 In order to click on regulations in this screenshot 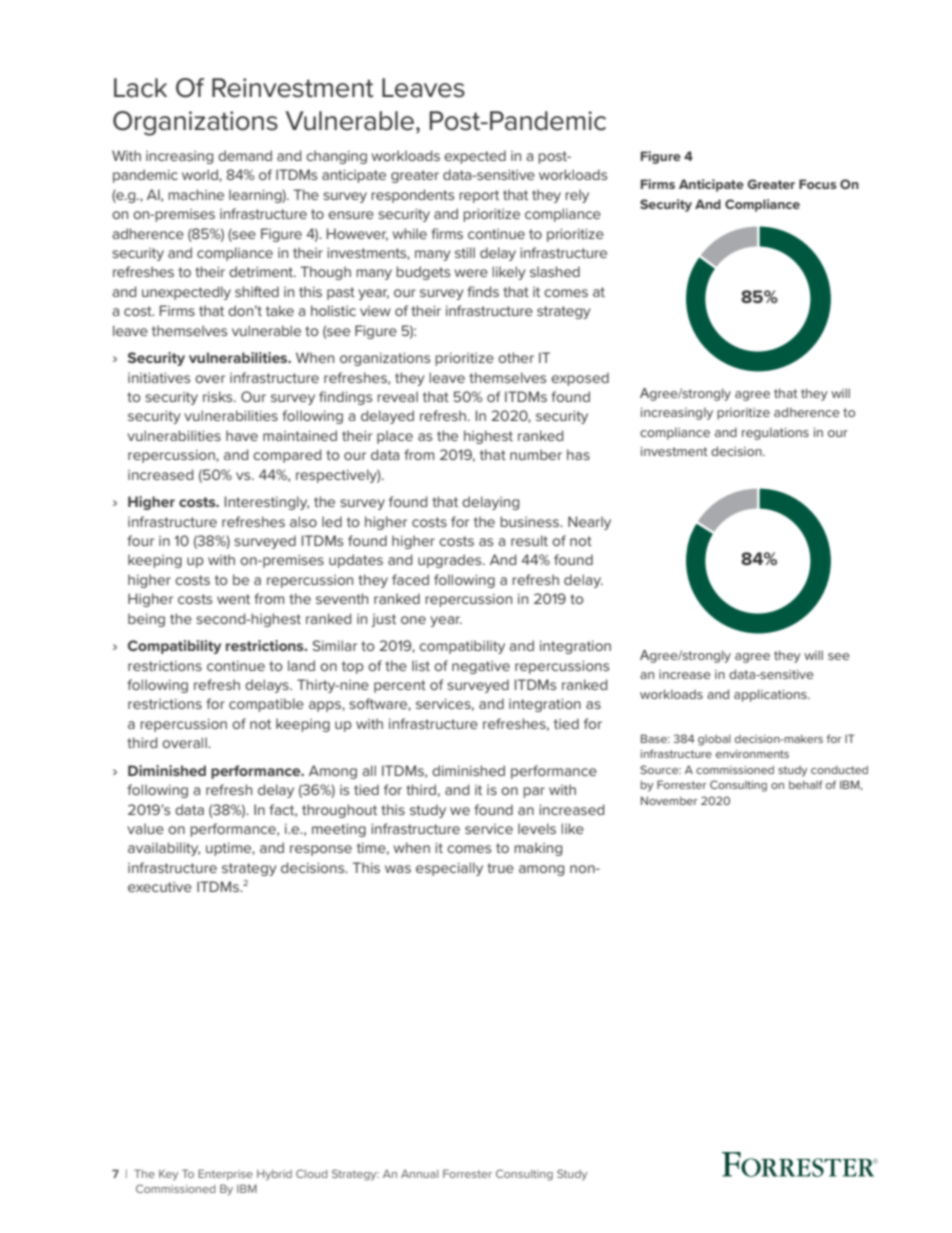, I will do `click(775, 434)`.
